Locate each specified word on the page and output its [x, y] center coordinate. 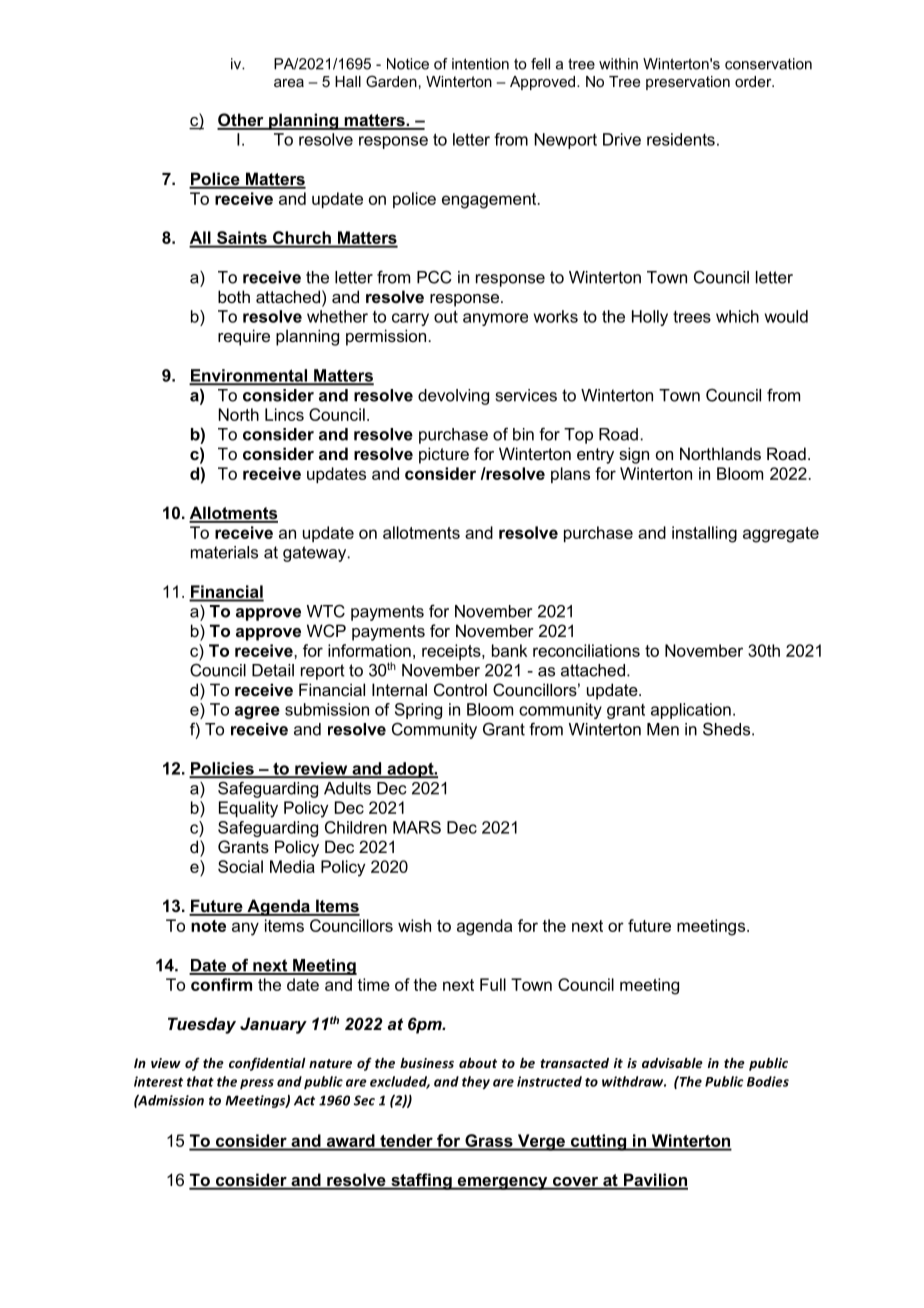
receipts [452, 652]
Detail [273, 670]
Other [241, 121]
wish [414, 925]
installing [704, 534]
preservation [688, 83]
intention [480, 64]
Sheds [728, 729]
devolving [453, 397]
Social [240, 866]
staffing [421, 1181]
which [737, 316]
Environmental [249, 376]
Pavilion [654, 1181]
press [257, 1084]
